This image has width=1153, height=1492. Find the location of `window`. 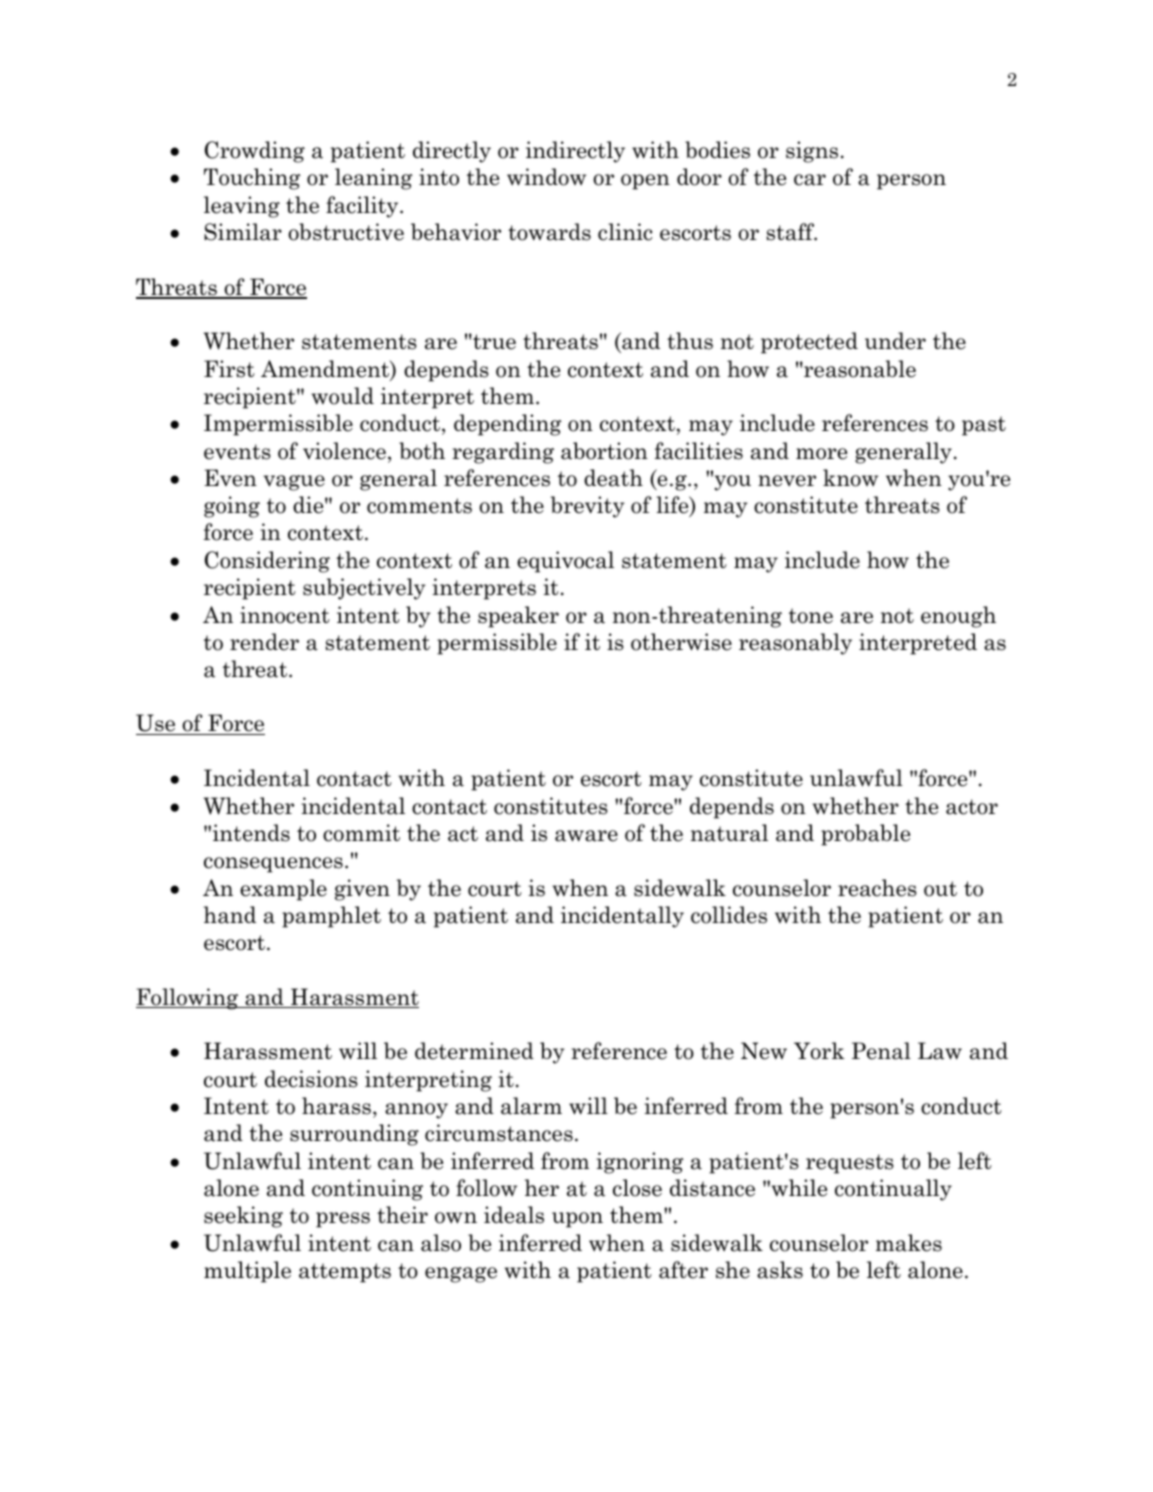

window is located at coordinates (546, 177).
